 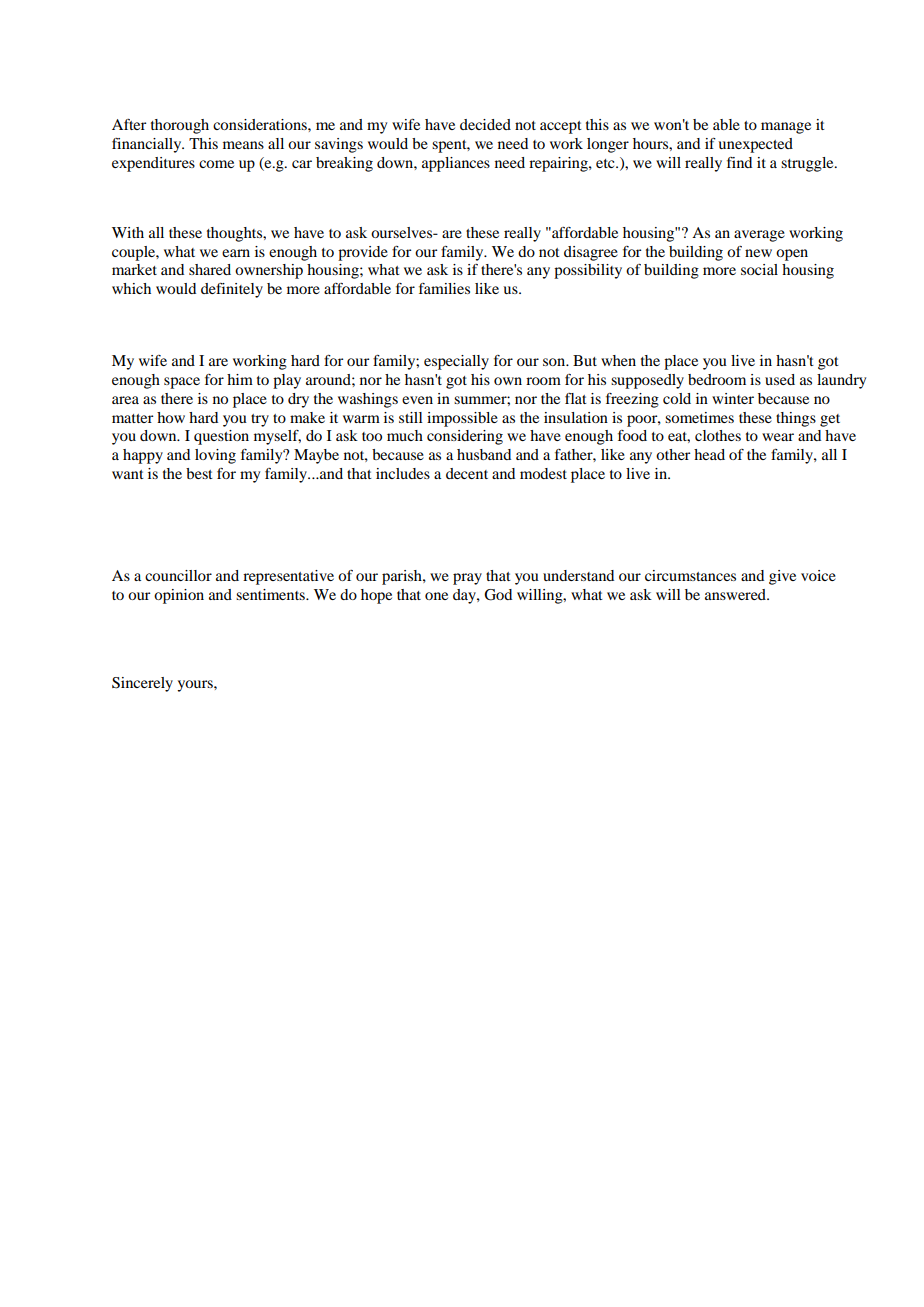 I want to click on unexpected, so click(x=755, y=145).
